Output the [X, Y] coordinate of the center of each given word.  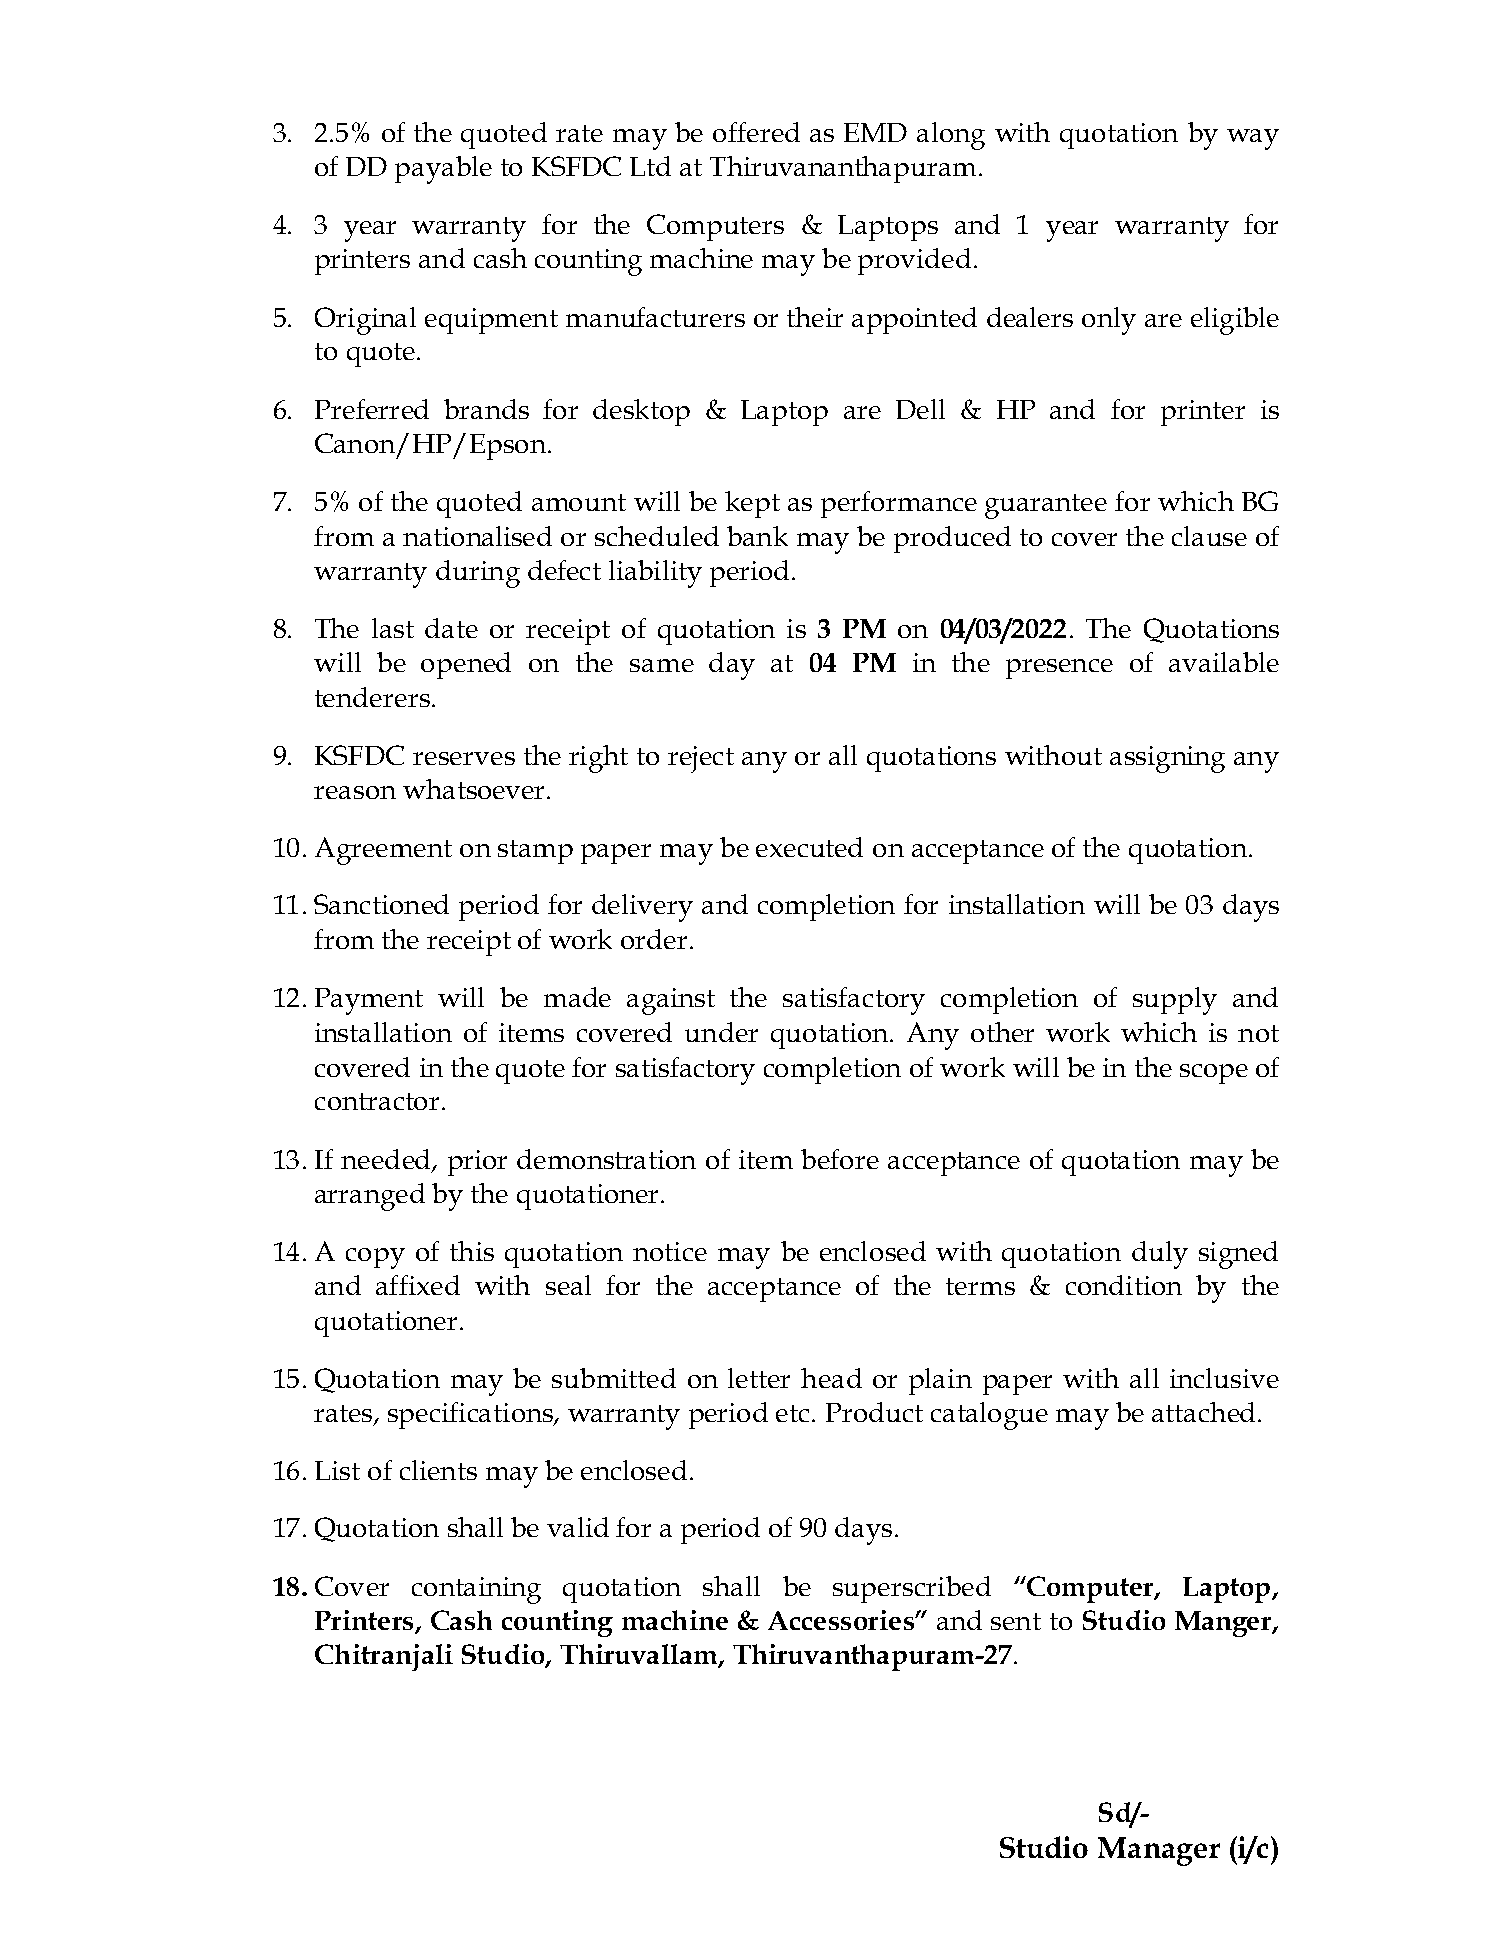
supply [1175, 1001]
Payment [369, 1001]
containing [476, 1590]
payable [443, 170]
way [1253, 139]
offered [756, 132]
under [721, 1032]
